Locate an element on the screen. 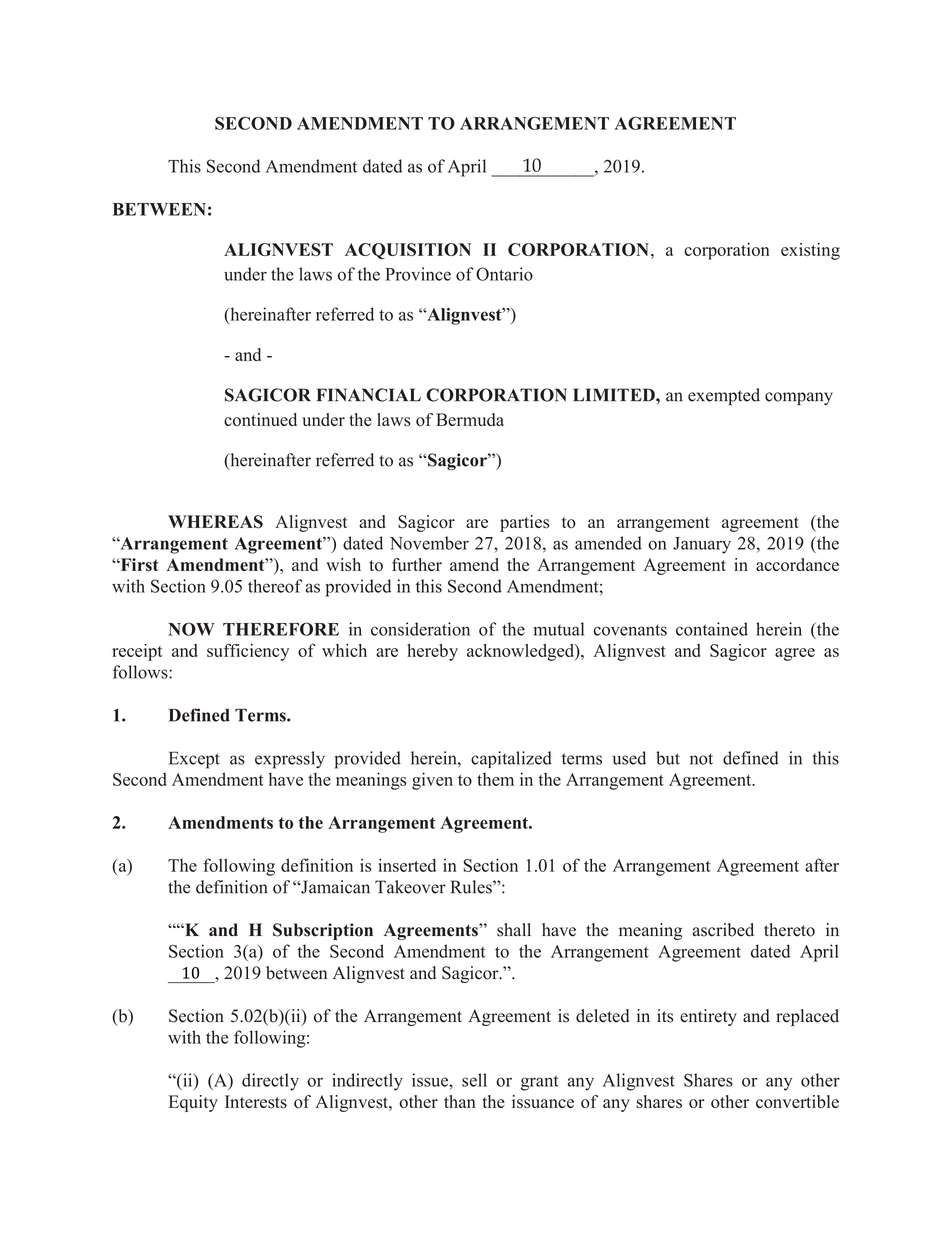  ascribed is located at coordinates (723, 930).
